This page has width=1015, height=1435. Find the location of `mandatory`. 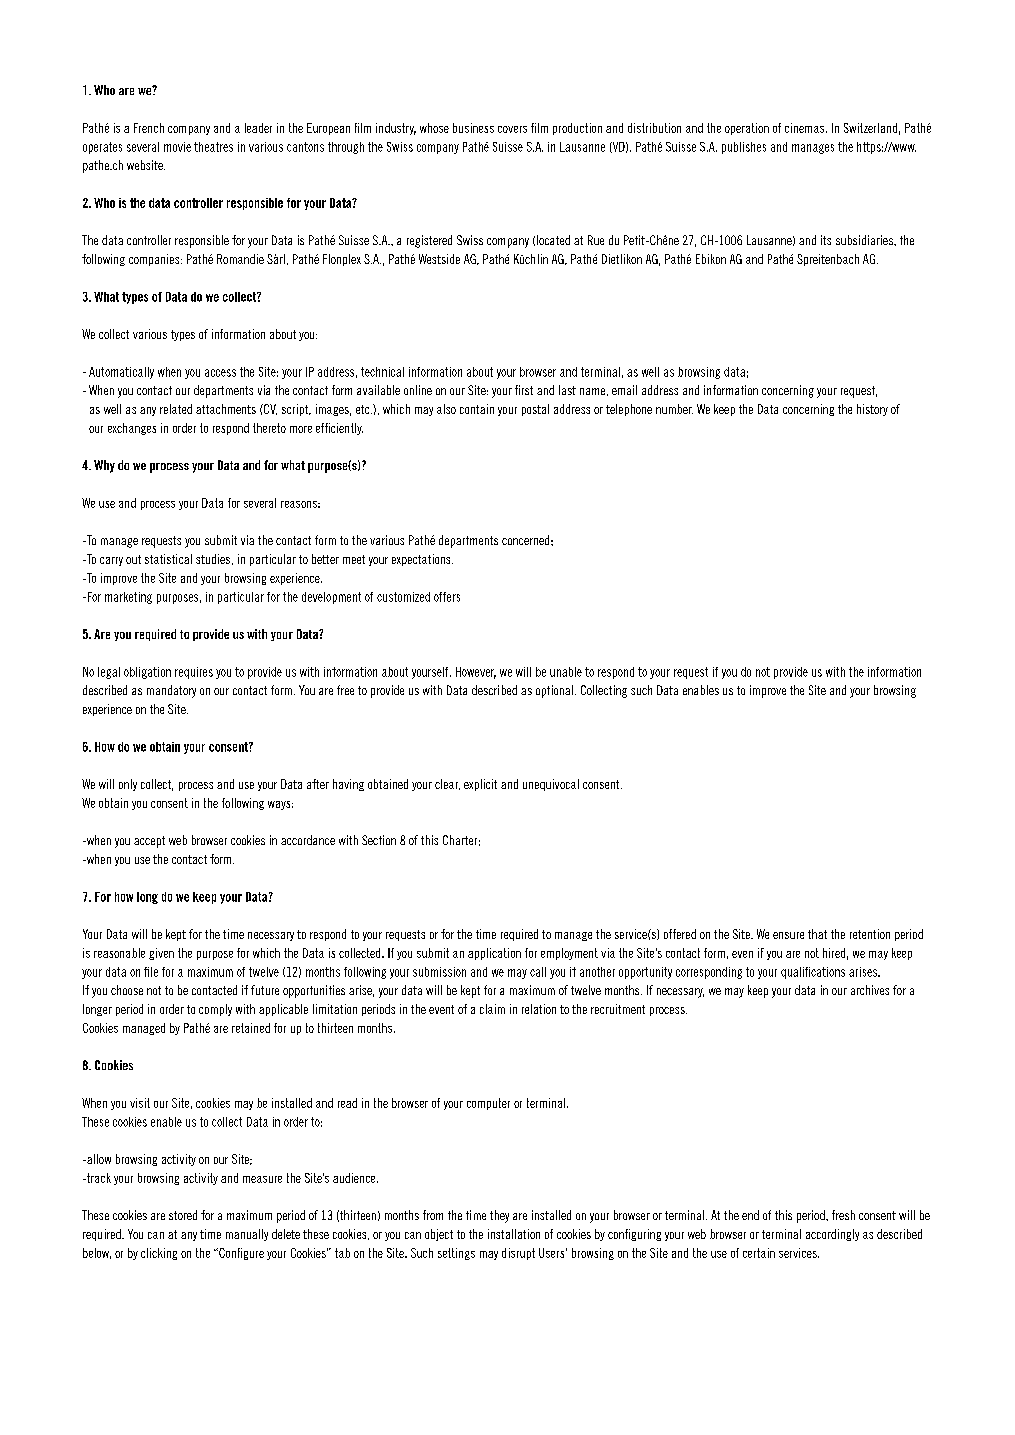

mandatory is located at coordinates (171, 691).
